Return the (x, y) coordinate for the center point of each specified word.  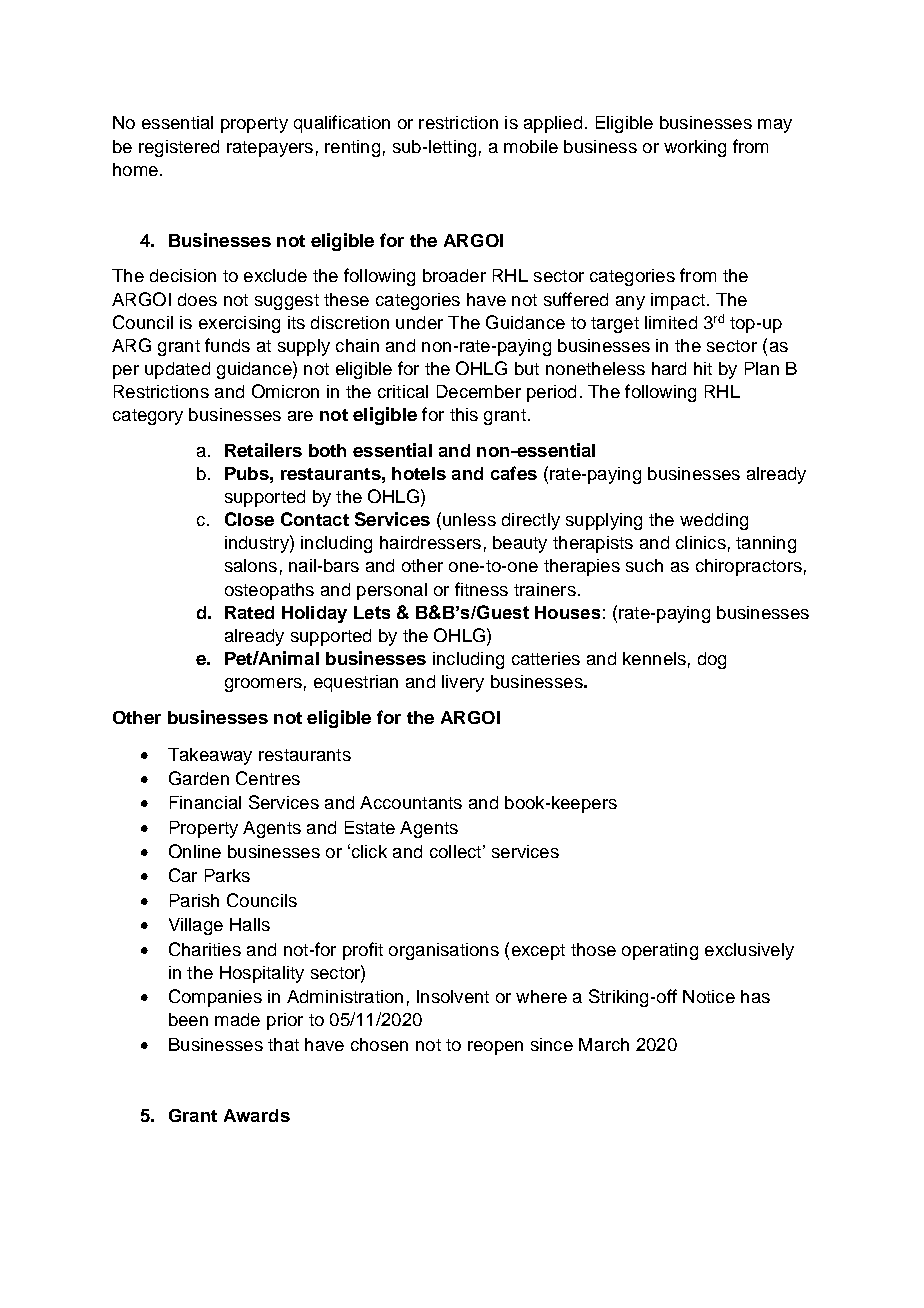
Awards (257, 1115)
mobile (531, 146)
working (695, 148)
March (604, 1044)
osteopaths (269, 591)
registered (179, 148)
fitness (481, 589)
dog (712, 660)
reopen (495, 1048)
